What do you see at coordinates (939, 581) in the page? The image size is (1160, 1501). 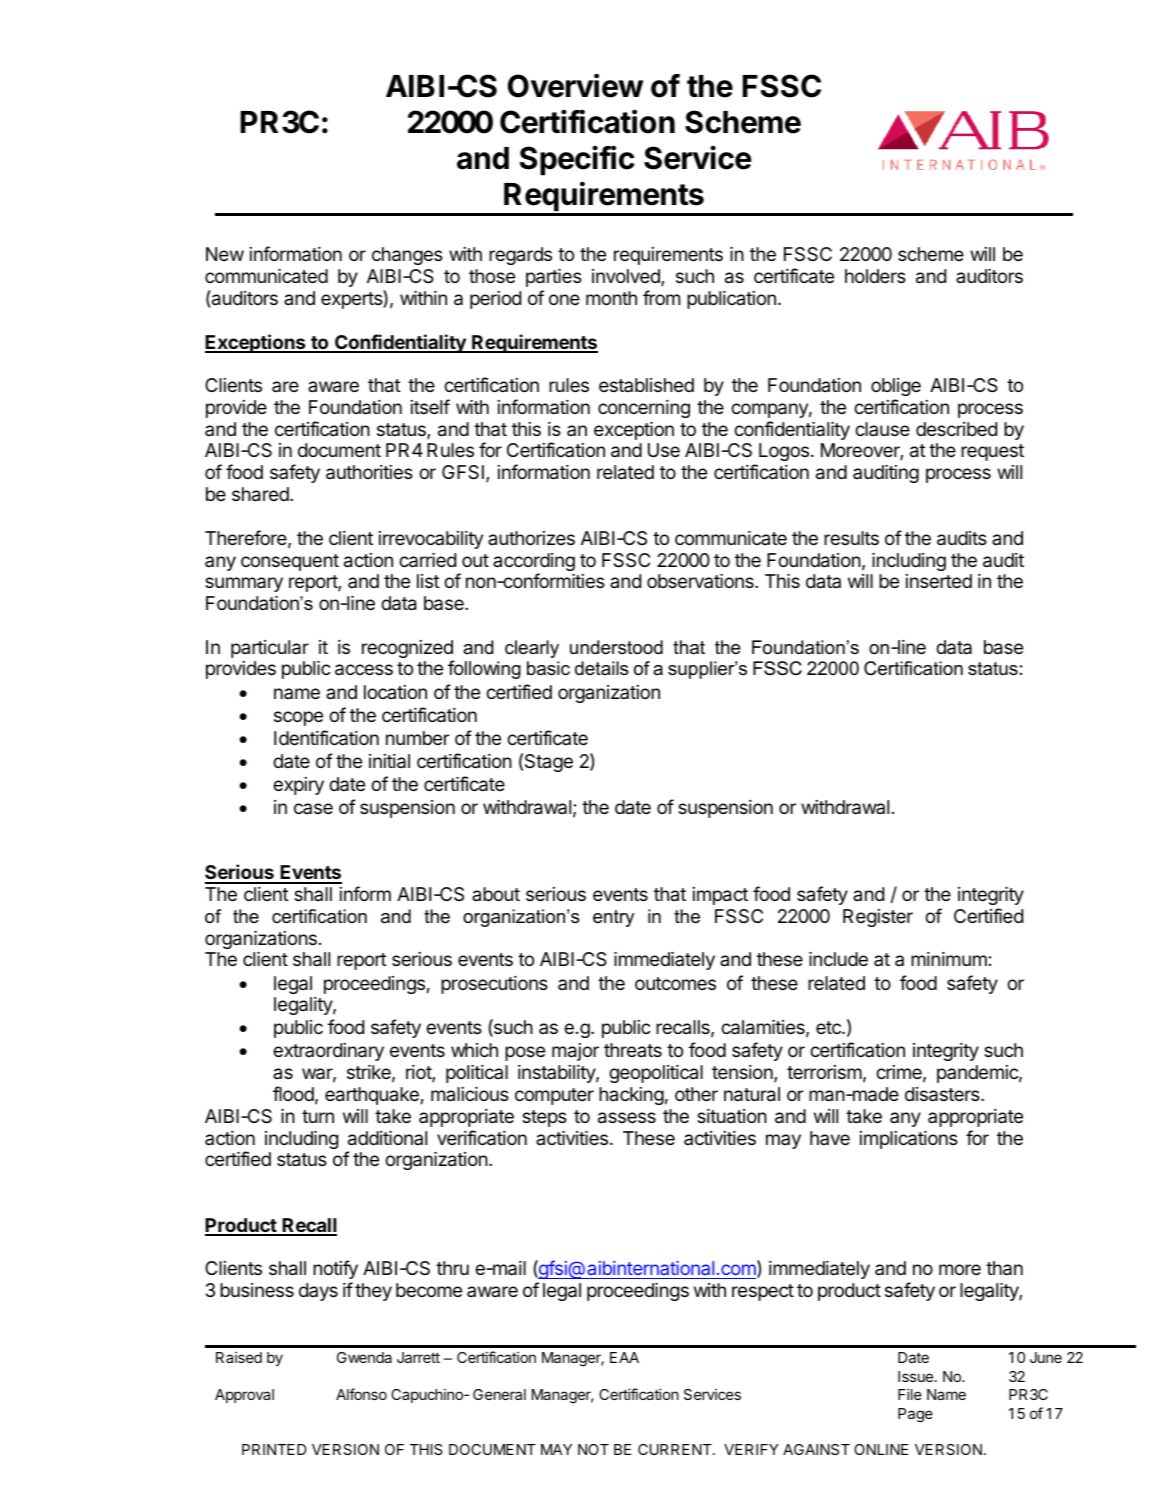 I see `inserted` at bounding box center [939, 581].
